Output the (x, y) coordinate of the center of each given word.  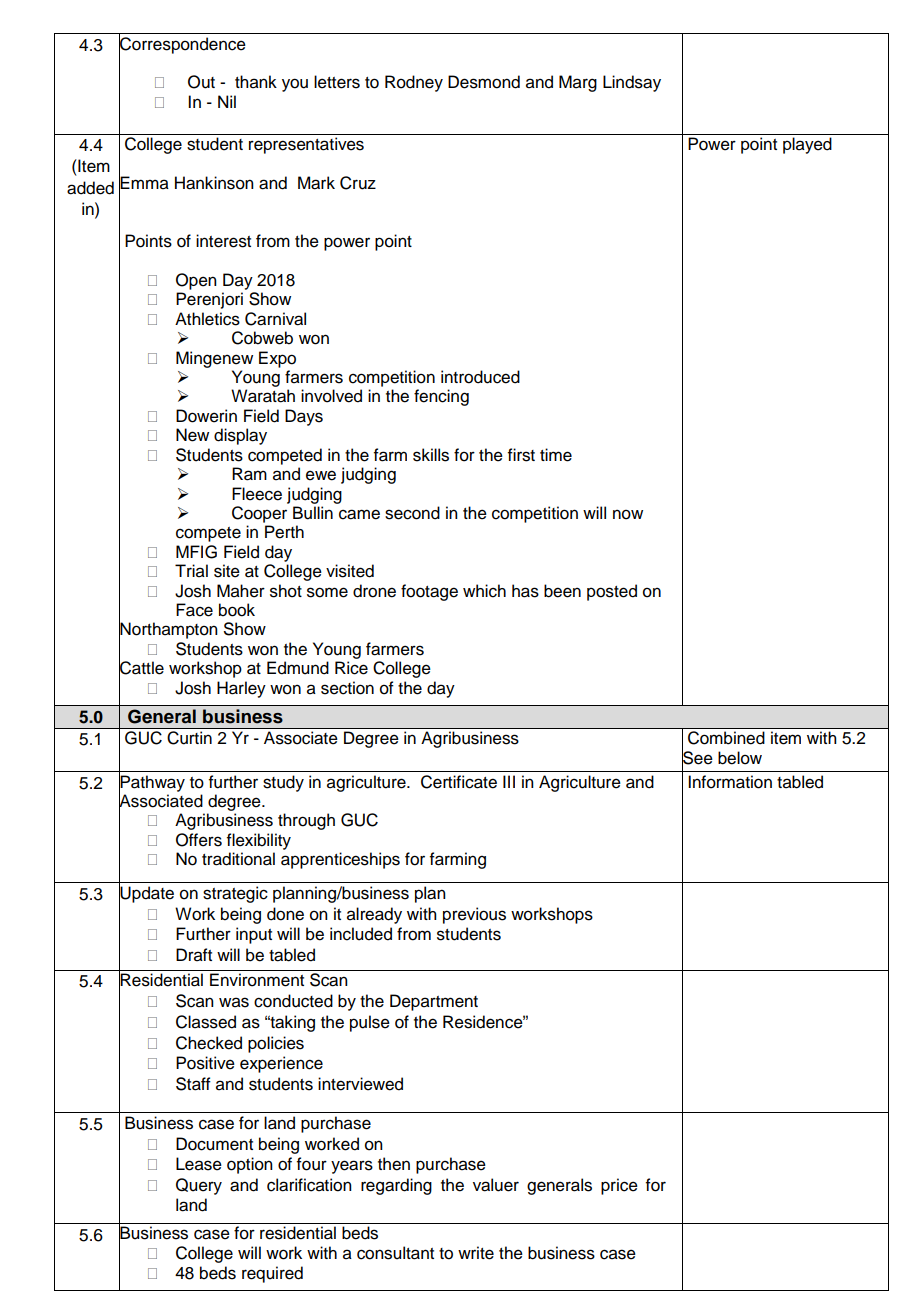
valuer (496, 1185)
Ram (249, 474)
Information (730, 782)
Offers (199, 840)
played (807, 145)
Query (199, 1186)
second (412, 513)
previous (474, 915)
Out (201, 82)
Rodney (414, 83)
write (476, 1253)
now (628, 514)
